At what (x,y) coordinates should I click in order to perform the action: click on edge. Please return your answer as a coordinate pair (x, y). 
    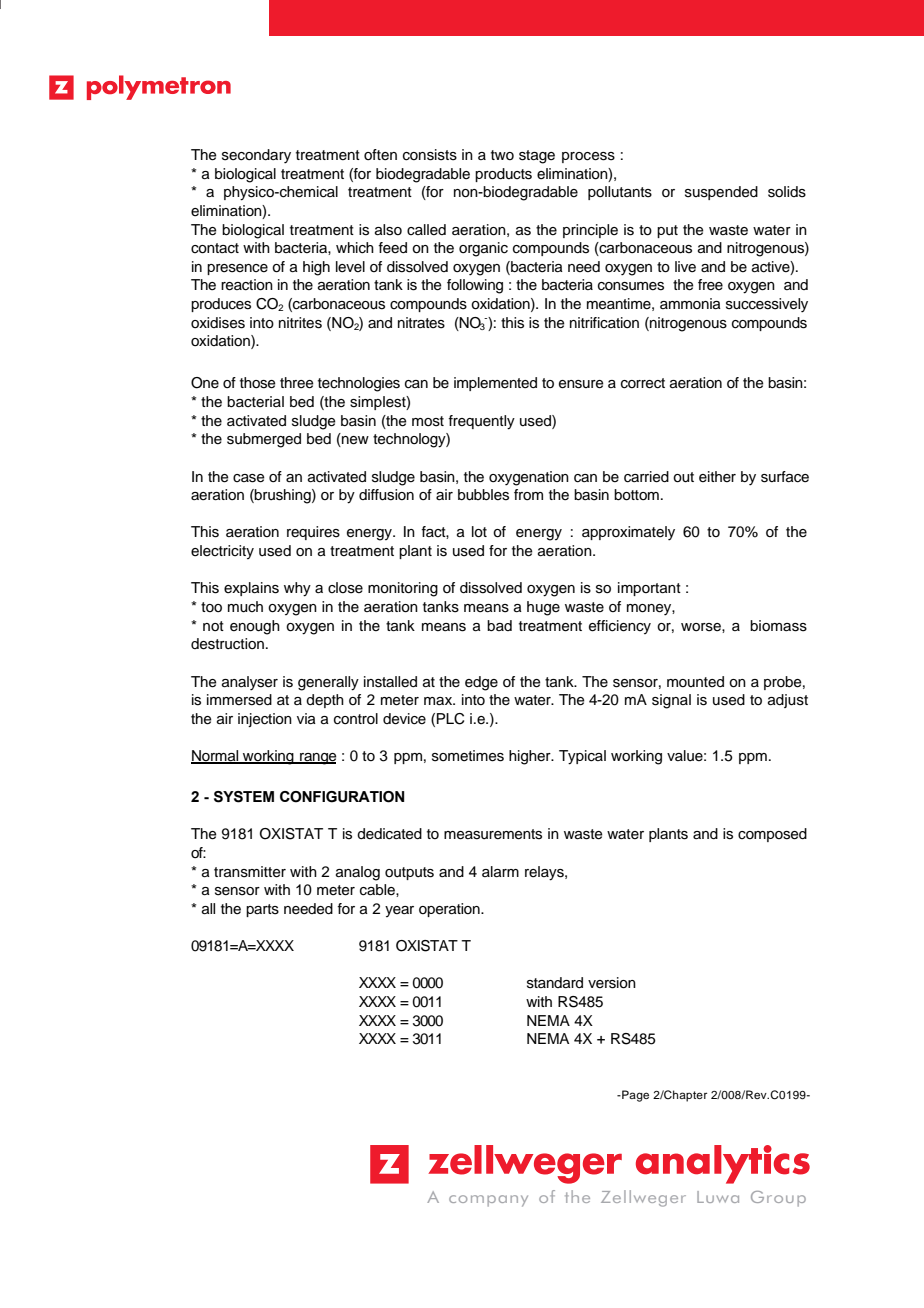
    Looking at the image, I should click on (481, 683).
